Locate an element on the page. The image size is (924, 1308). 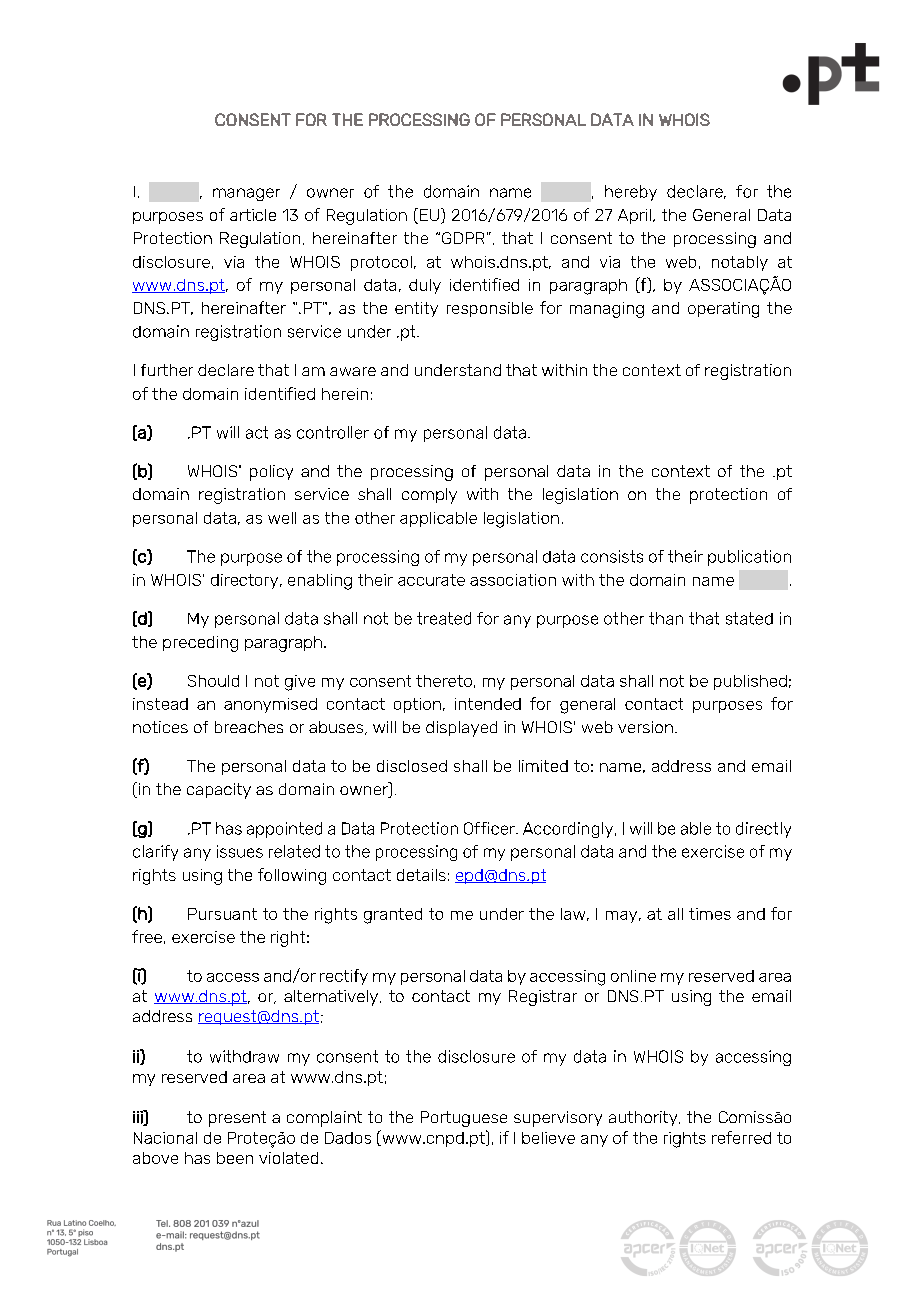
Portuguese is located at coordinates (464, 1119).
